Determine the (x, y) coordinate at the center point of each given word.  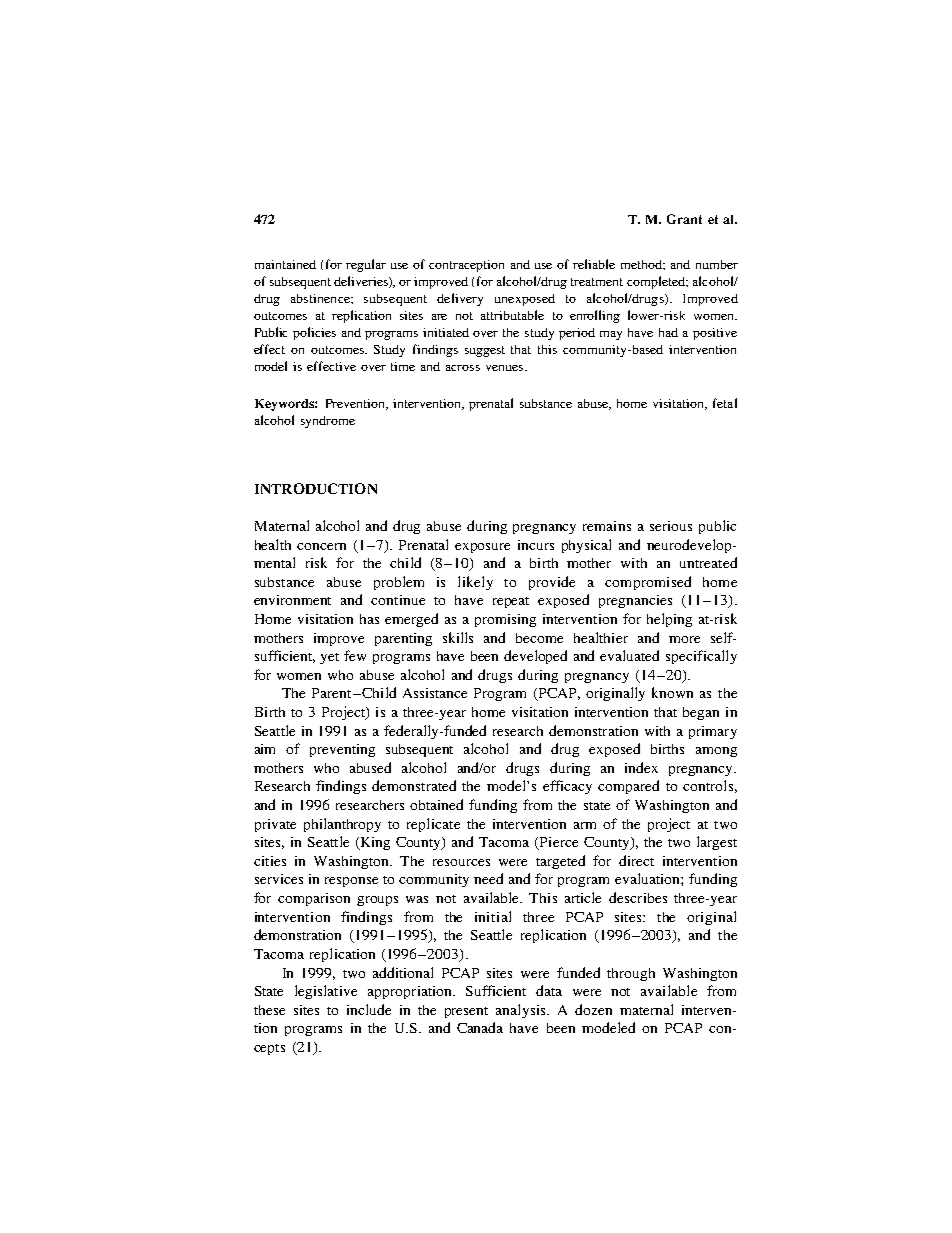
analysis (522, 1011)
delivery (460, 299)
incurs (536, 545)
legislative (326, 992)
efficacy (567, 787)
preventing (342, 750)
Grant (684, 219)
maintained (285, 264)
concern (321, 546)
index (641, 767)
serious (671, 526)
